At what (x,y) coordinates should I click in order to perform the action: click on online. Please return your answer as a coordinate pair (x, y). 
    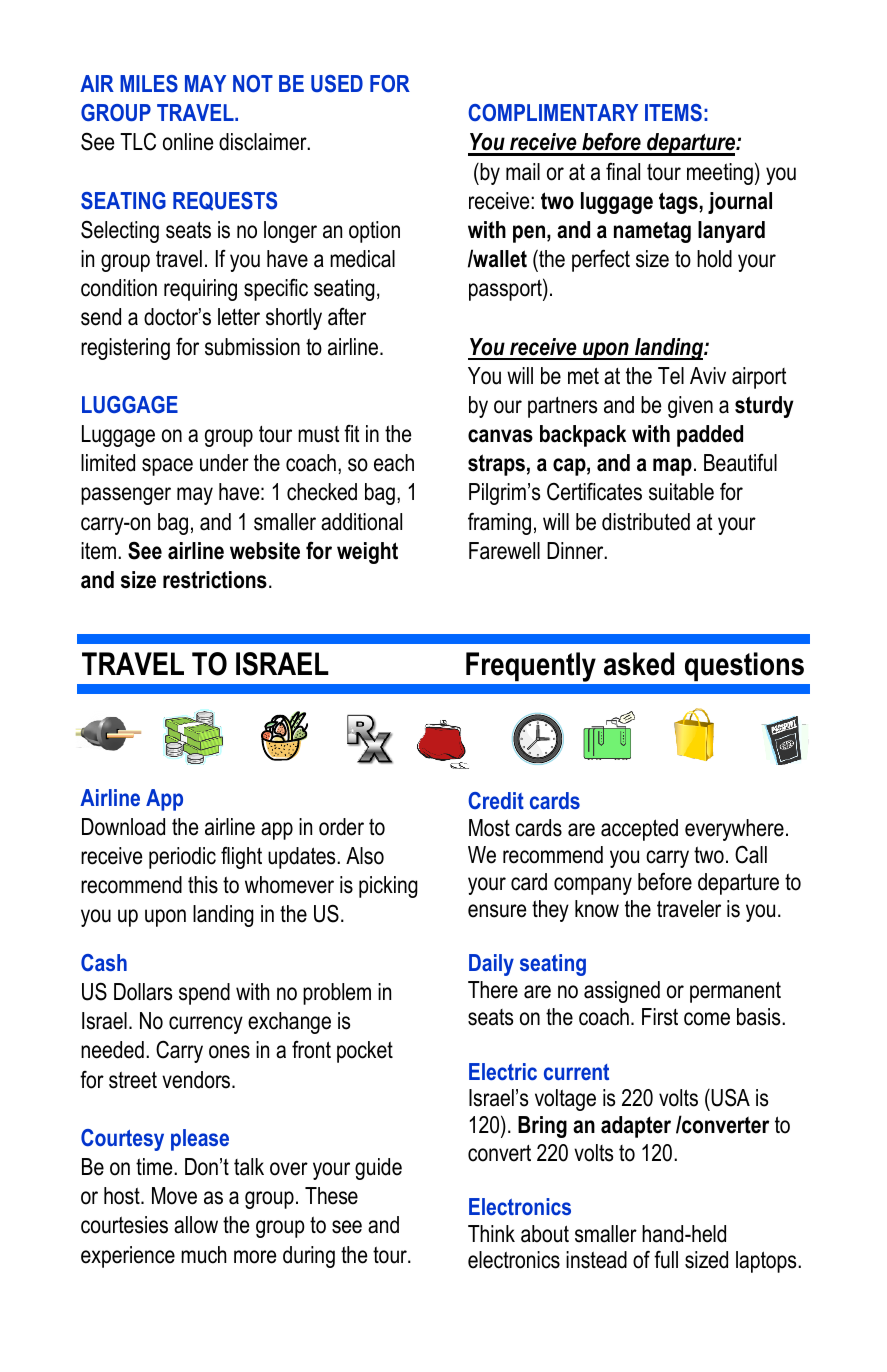
    Looking at the image, I should click on (188, 142).
